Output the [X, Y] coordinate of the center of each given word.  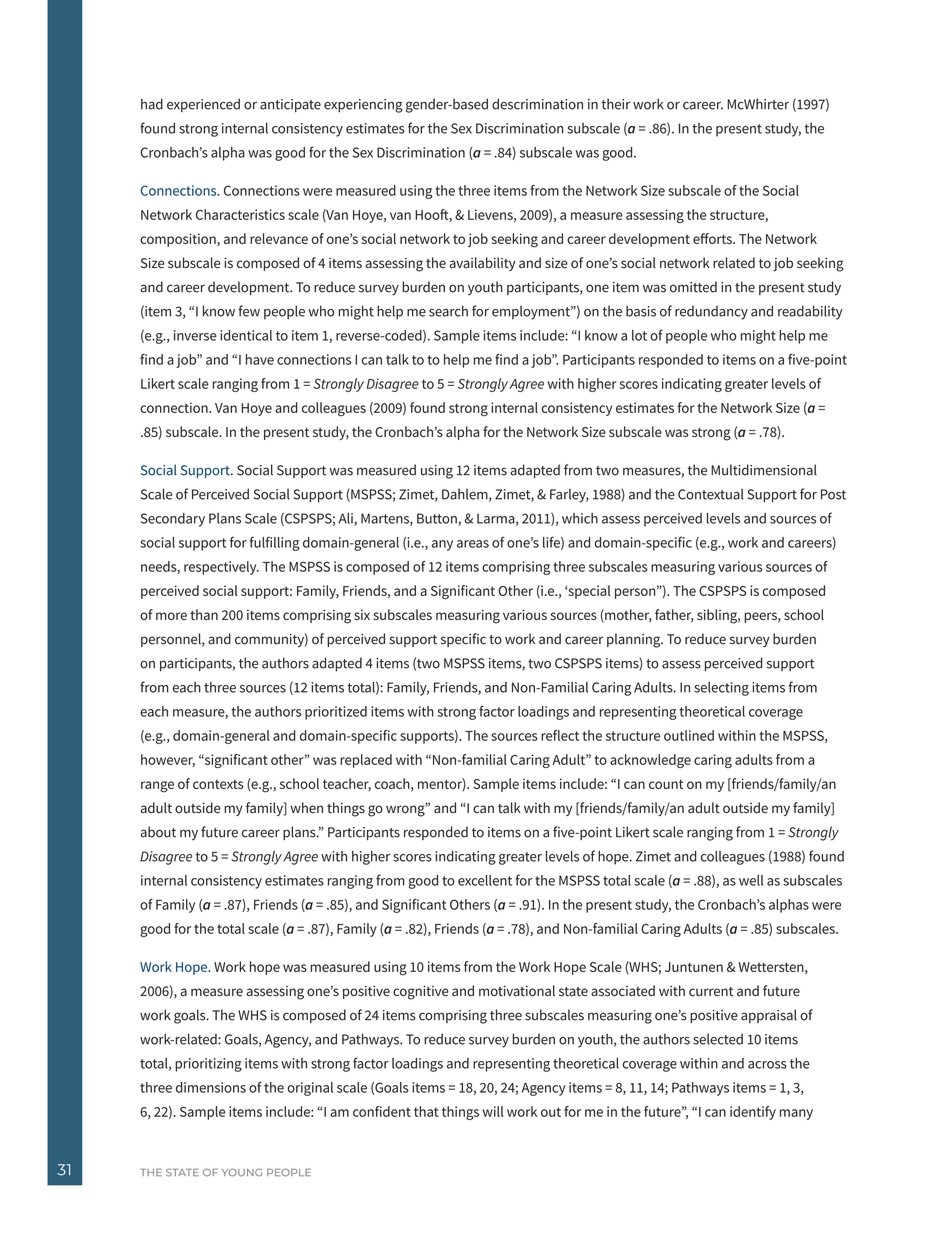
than [204, 614]
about [158, 832]
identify [753, 1113]
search [448, 311]
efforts [713, 238]
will [493, 1111]
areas [473, 544]
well [751, 880]
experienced [203, 105]
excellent [485, 880]
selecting [721, 689]
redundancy [711, 313]
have [260, 359]
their [615, 104]
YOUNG [242, 1172]
